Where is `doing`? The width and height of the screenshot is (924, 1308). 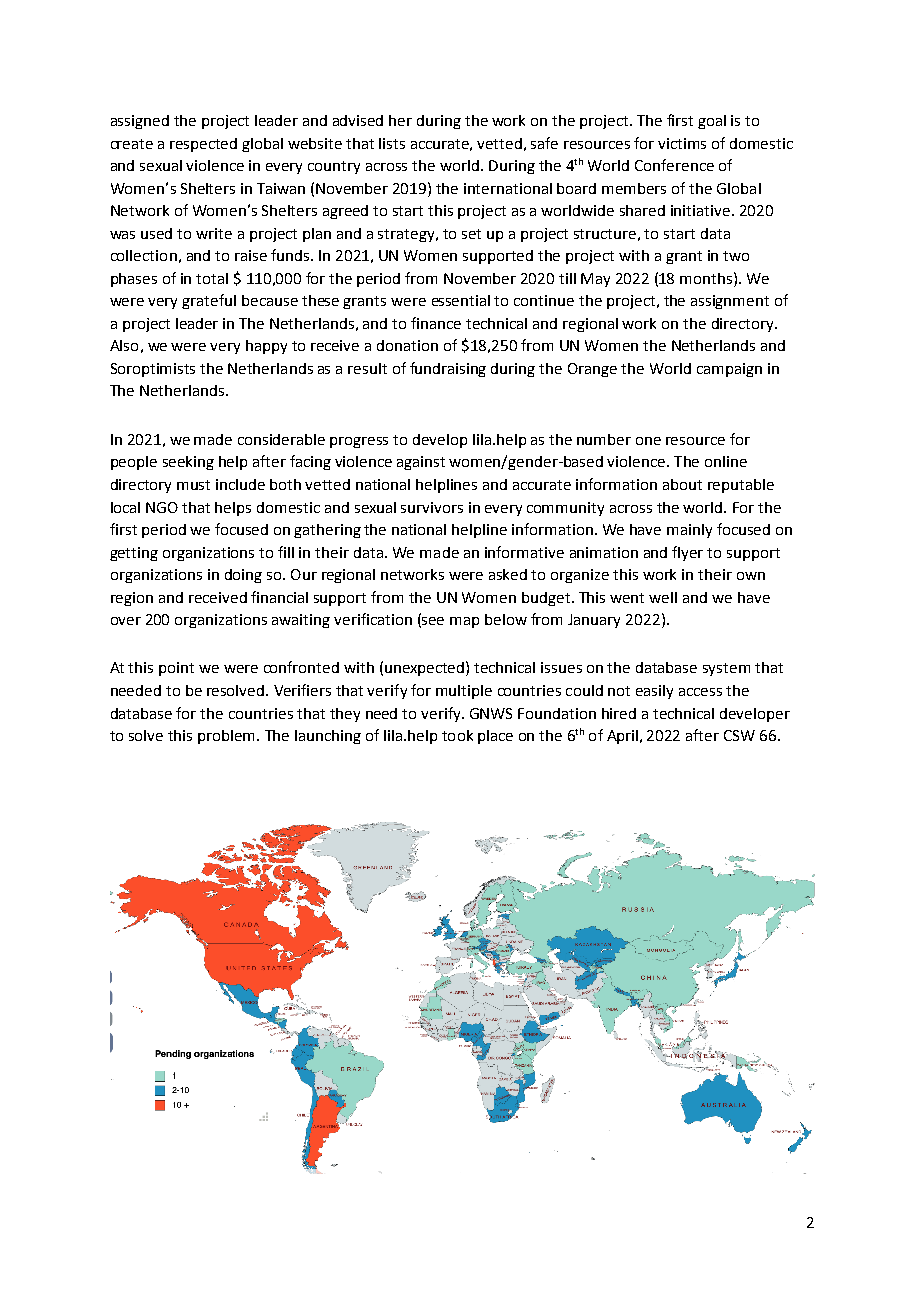
doing is located at coordinates (243, 576).
